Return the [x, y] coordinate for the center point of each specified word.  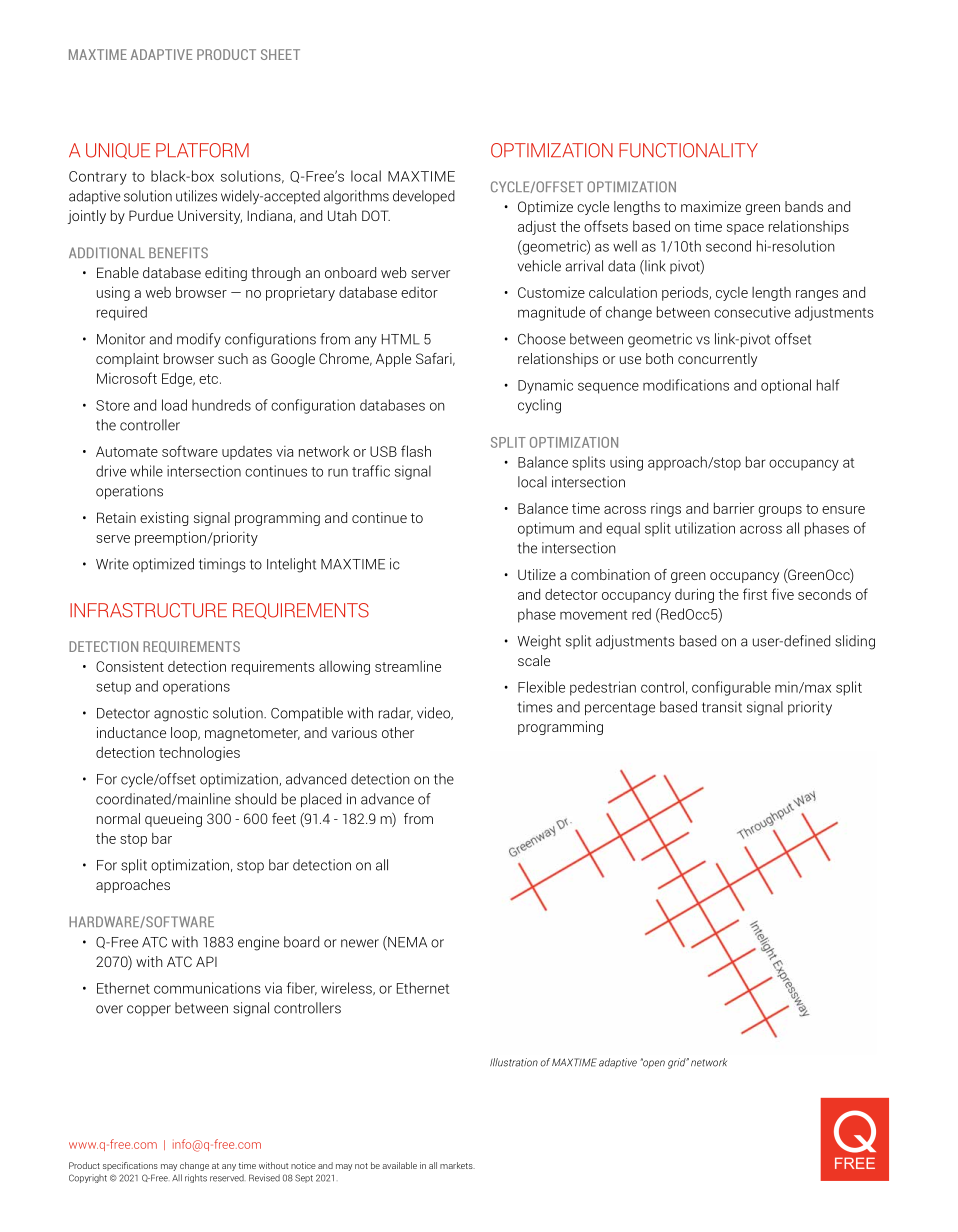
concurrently [717, 360]
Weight [539, 642]
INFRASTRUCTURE [148, 610]
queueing [173, 820]
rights [196, 1178]
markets [457, 1165]
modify [199, 340]
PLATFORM [202, 150]
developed [424, 197]
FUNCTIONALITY [688, 150]
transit [722, 707]
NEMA [406, 943]
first [755, 594]
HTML [401, 339]
